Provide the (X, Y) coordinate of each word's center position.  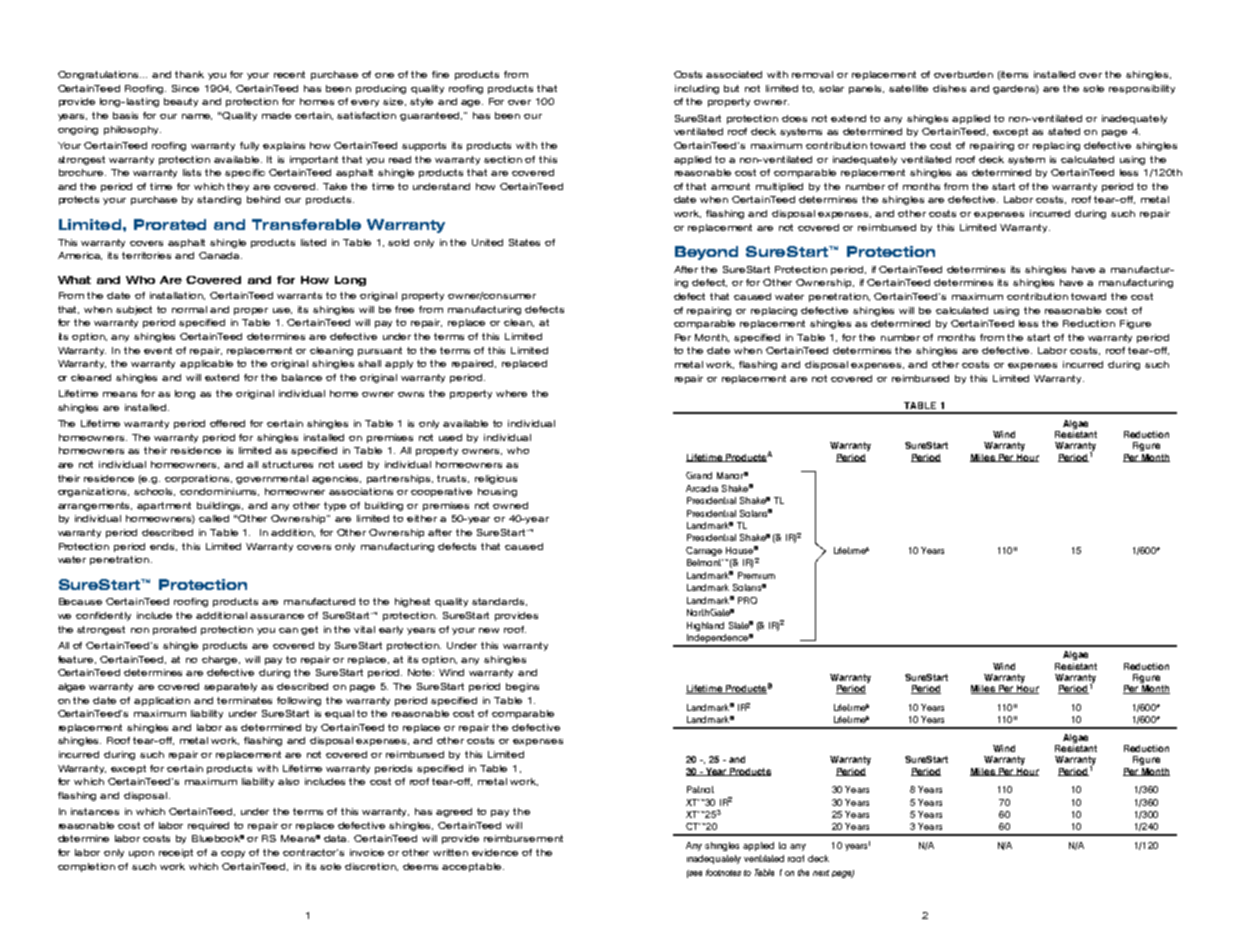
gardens (1016, 89)
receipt (176, 853)
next (821, 873)
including (697, 89)
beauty (181, 102)
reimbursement (523, 838)
